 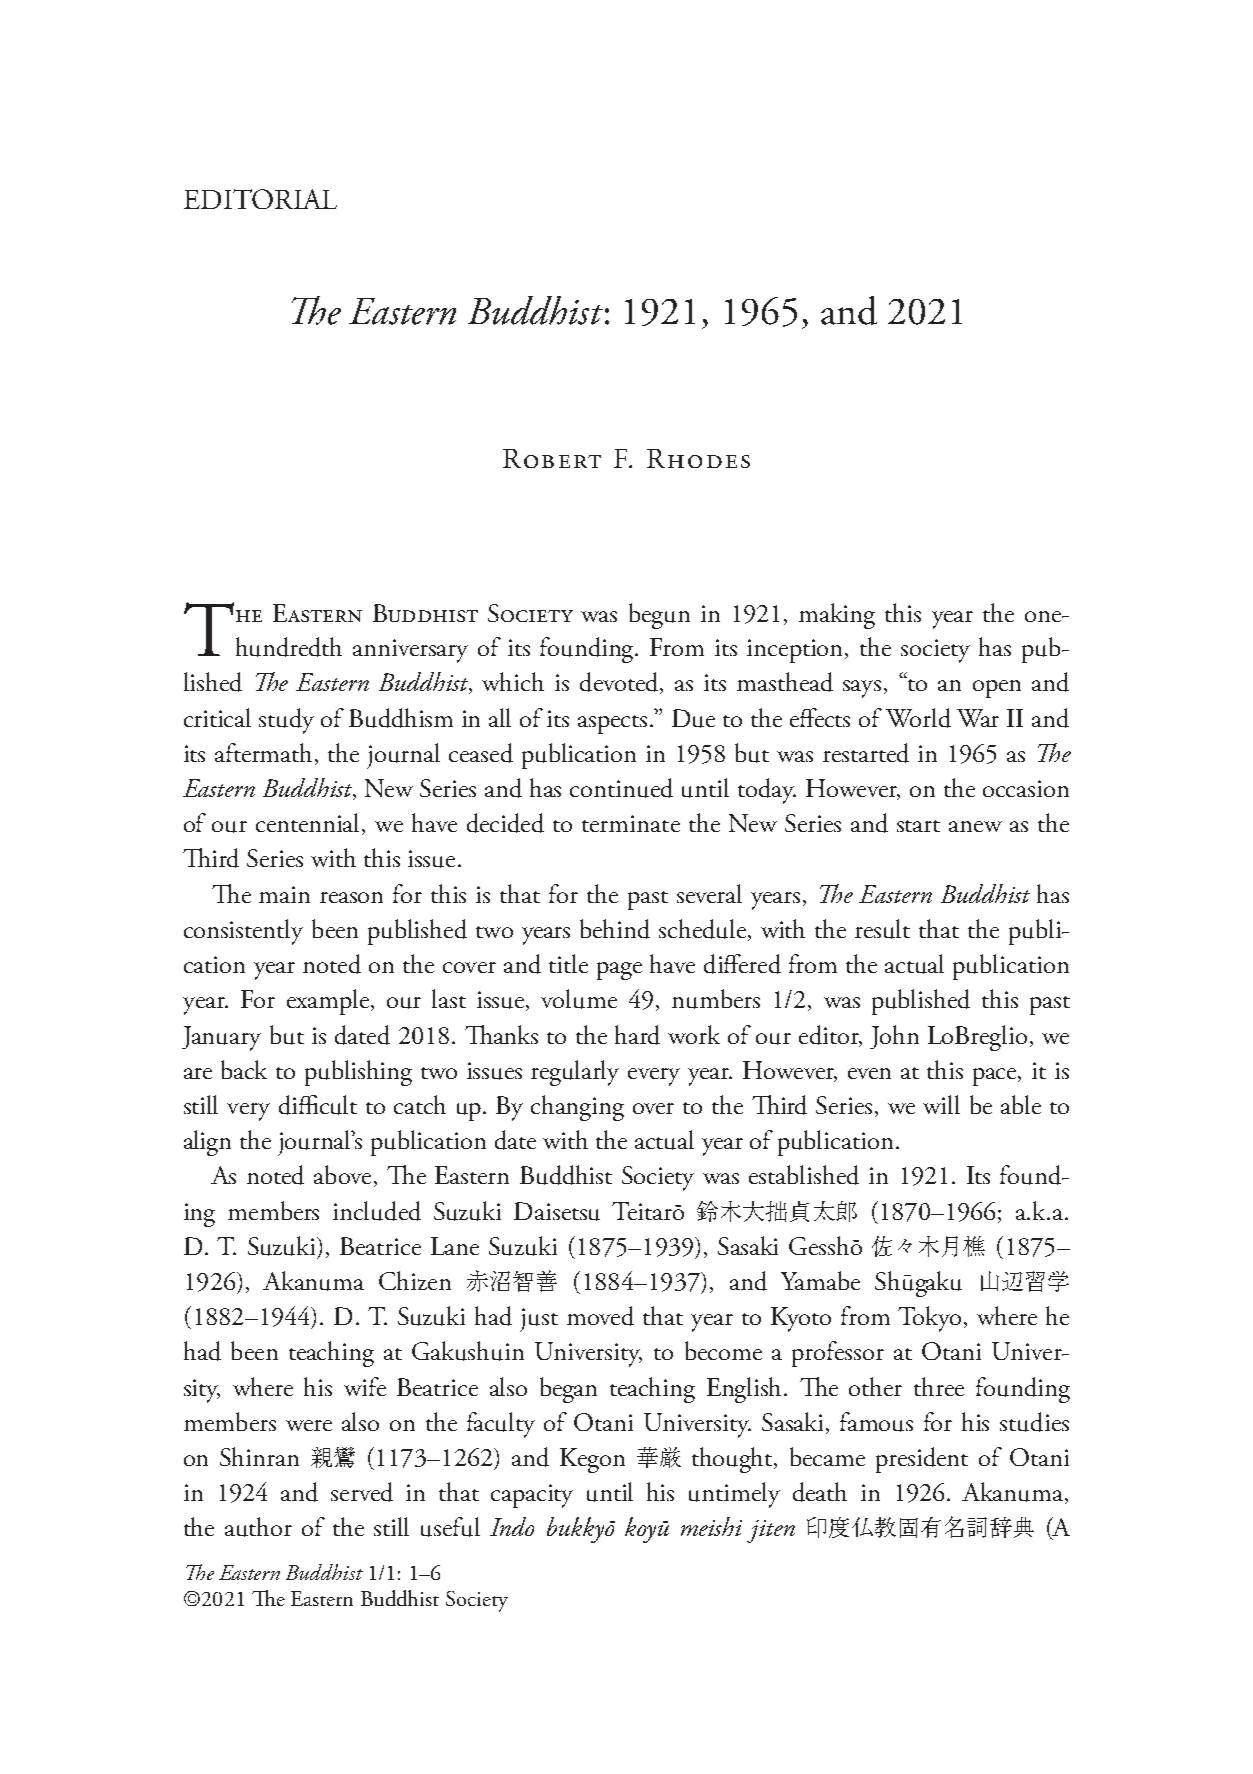 What do you see at coordinates (941, 1104) in the screenshot?
I see `will` at bounding box center [941, 1104].
